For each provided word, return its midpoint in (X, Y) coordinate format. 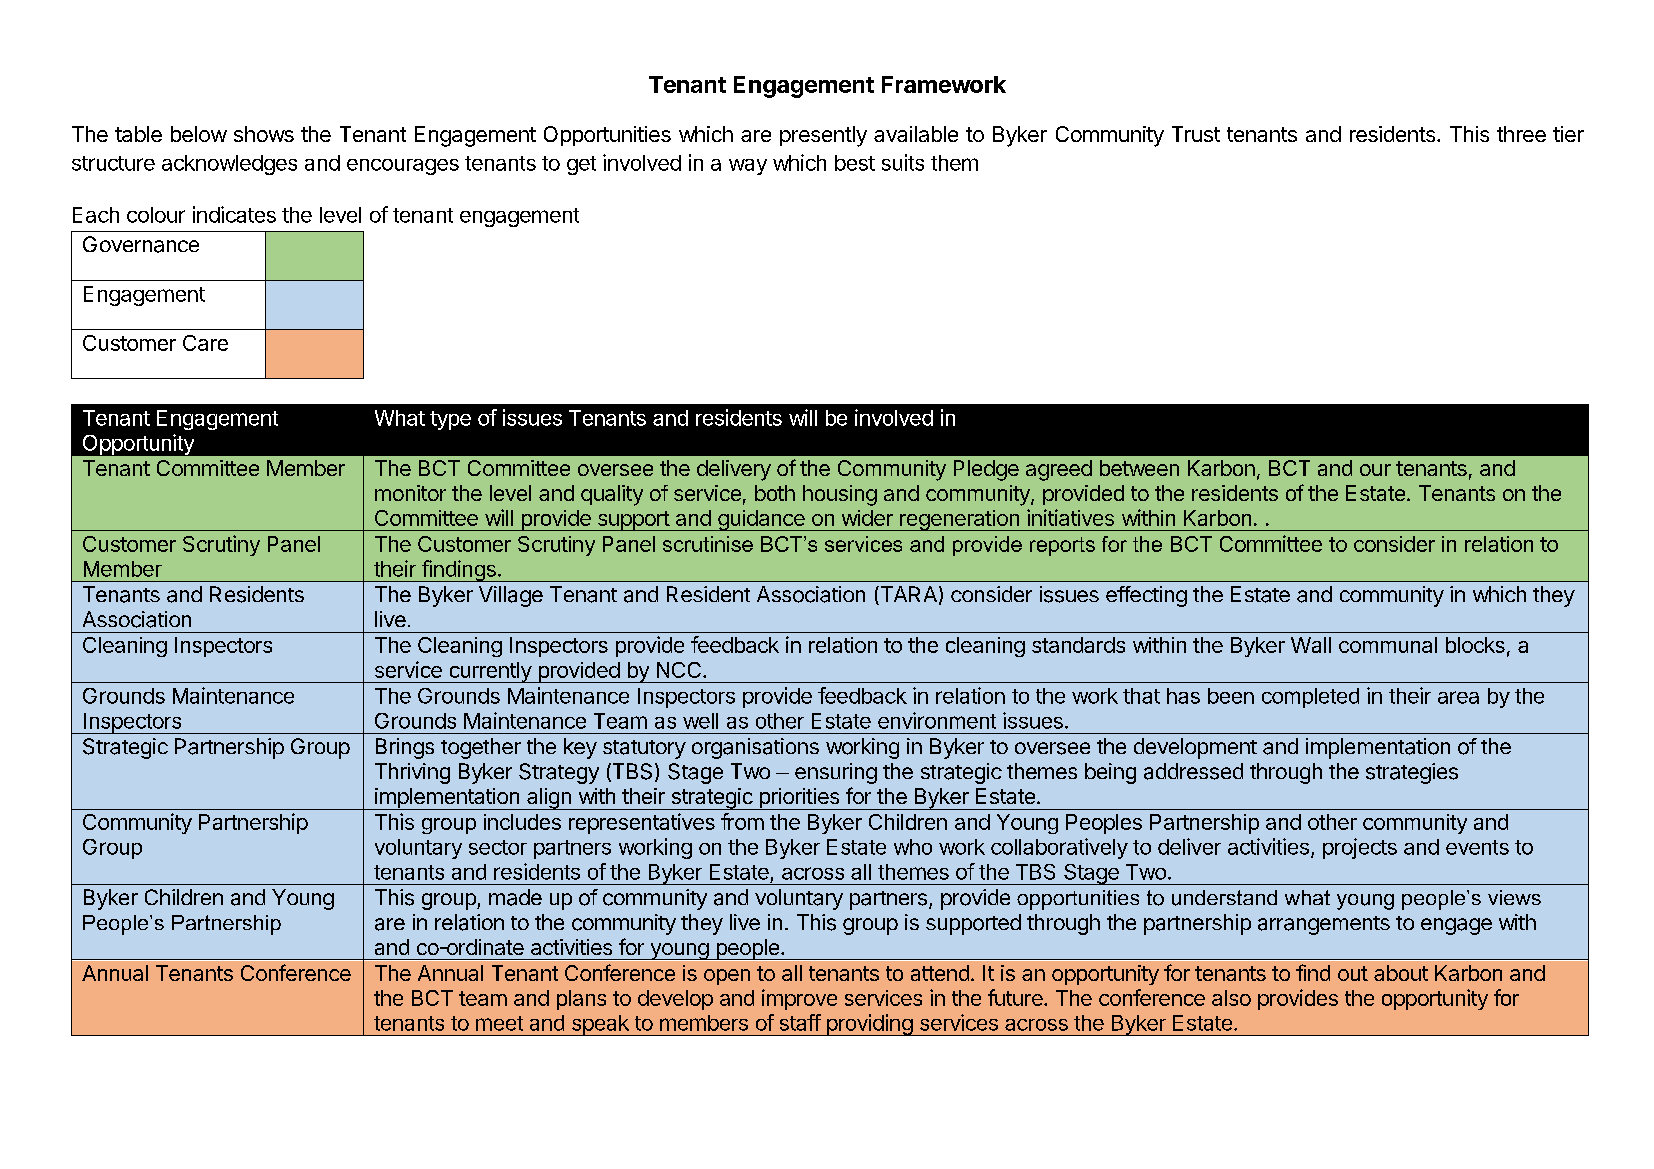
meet (499, 1023)
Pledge (986, 470)
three (1521, 134)
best (855, 163)
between (1139, 468)
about (1401, 973)
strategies (1412, 773)
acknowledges (229, 165)
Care (205, 343)
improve (799, 999)
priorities (799, 799)
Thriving (412, 773)
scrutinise (708, 544)
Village (511, 596)
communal (1388, 645)
